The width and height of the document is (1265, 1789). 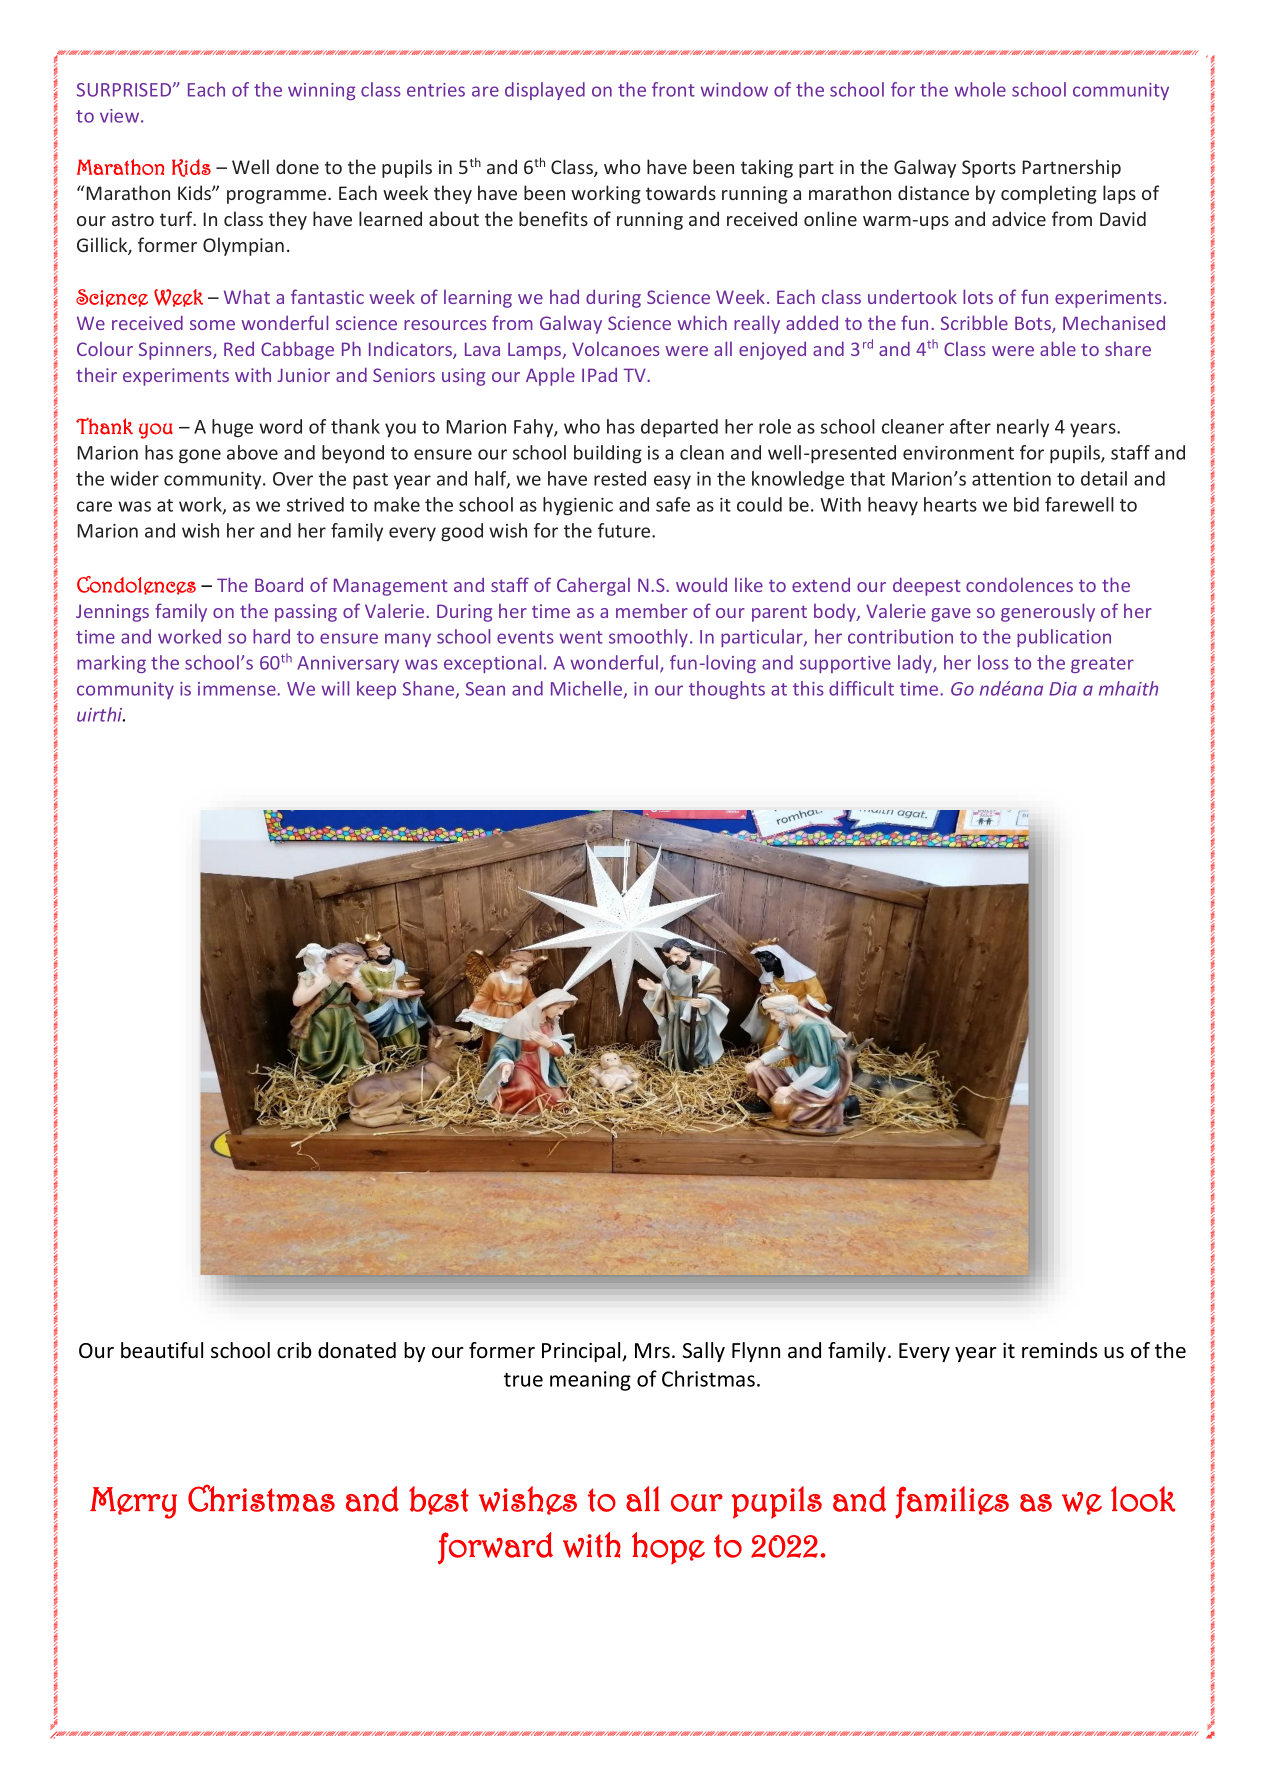 What do you see at coordinates (668, 1548) in the document?
I see `hope` at bounding box center [668, 1548].
